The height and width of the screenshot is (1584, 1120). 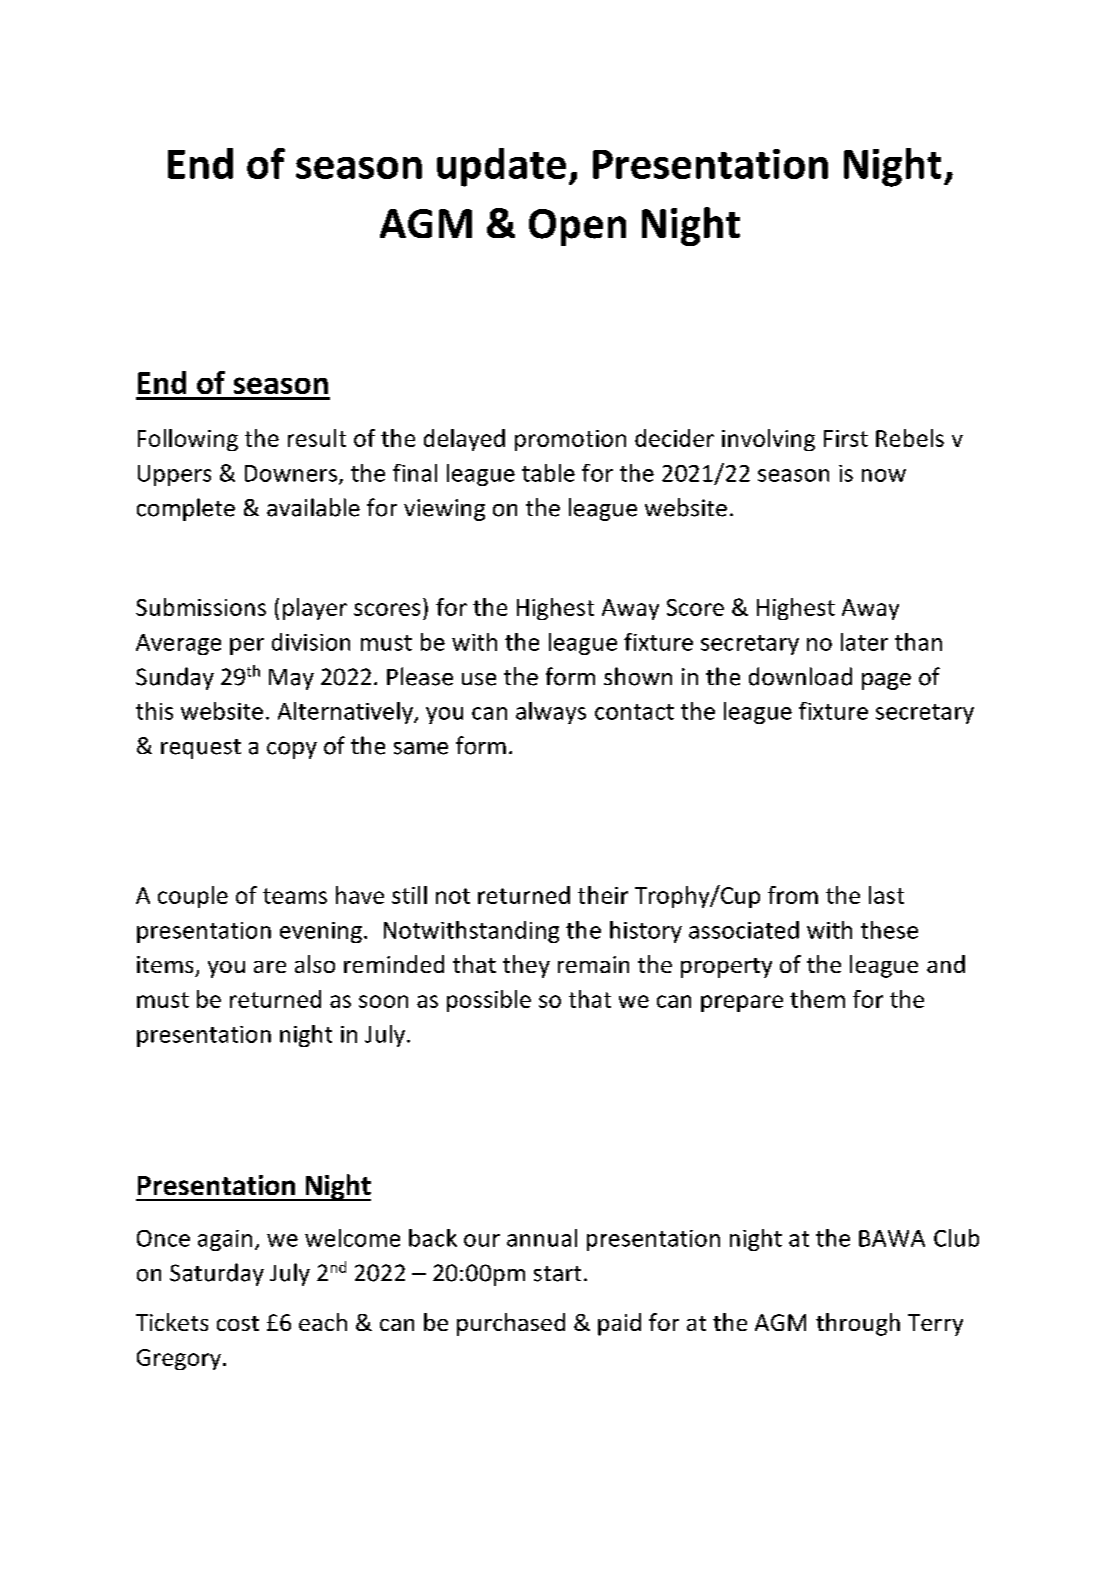 I want to click on update, so click(x=501, y=167).
